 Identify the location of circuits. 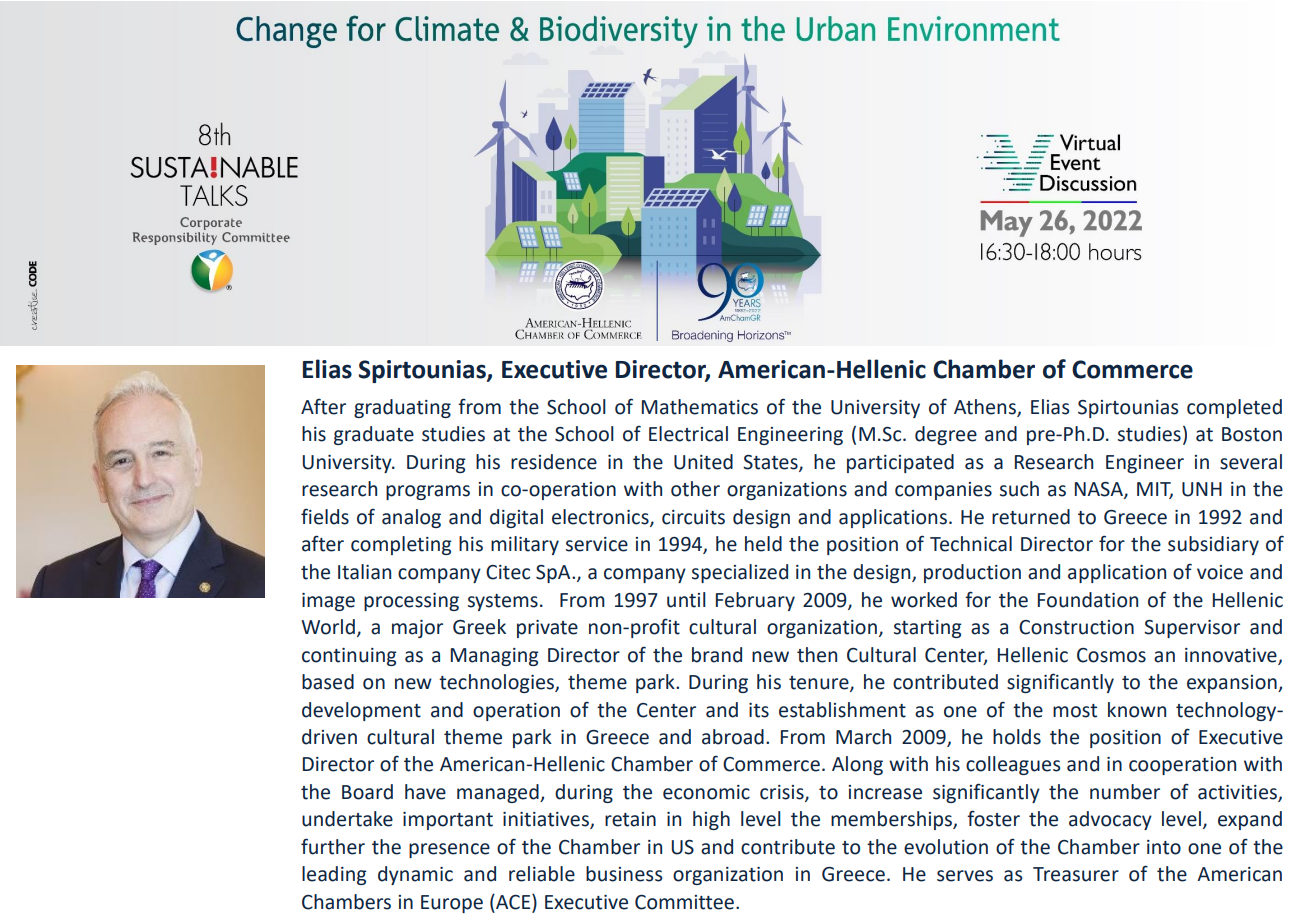
(693, 517).
